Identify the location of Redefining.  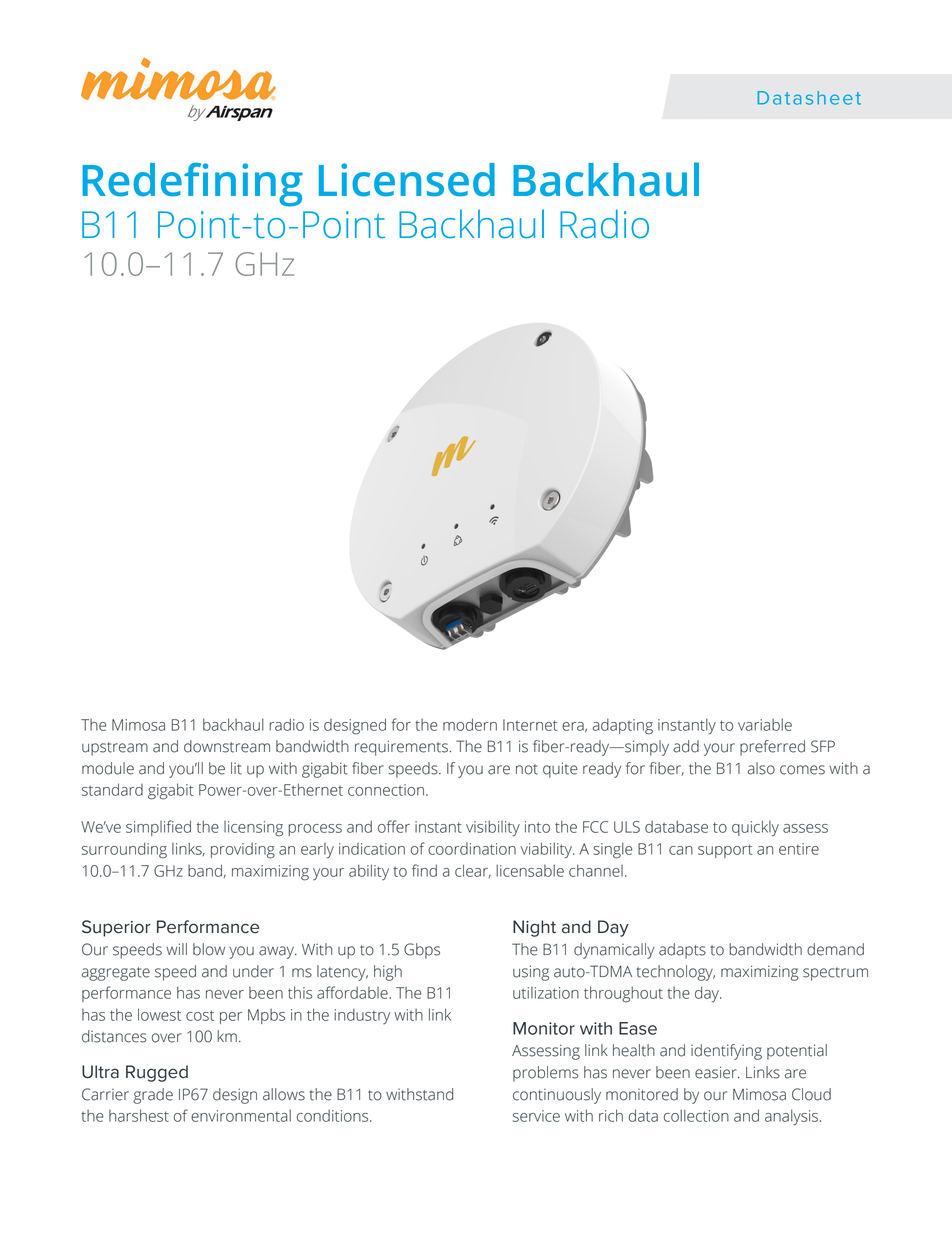
(192, 185).
